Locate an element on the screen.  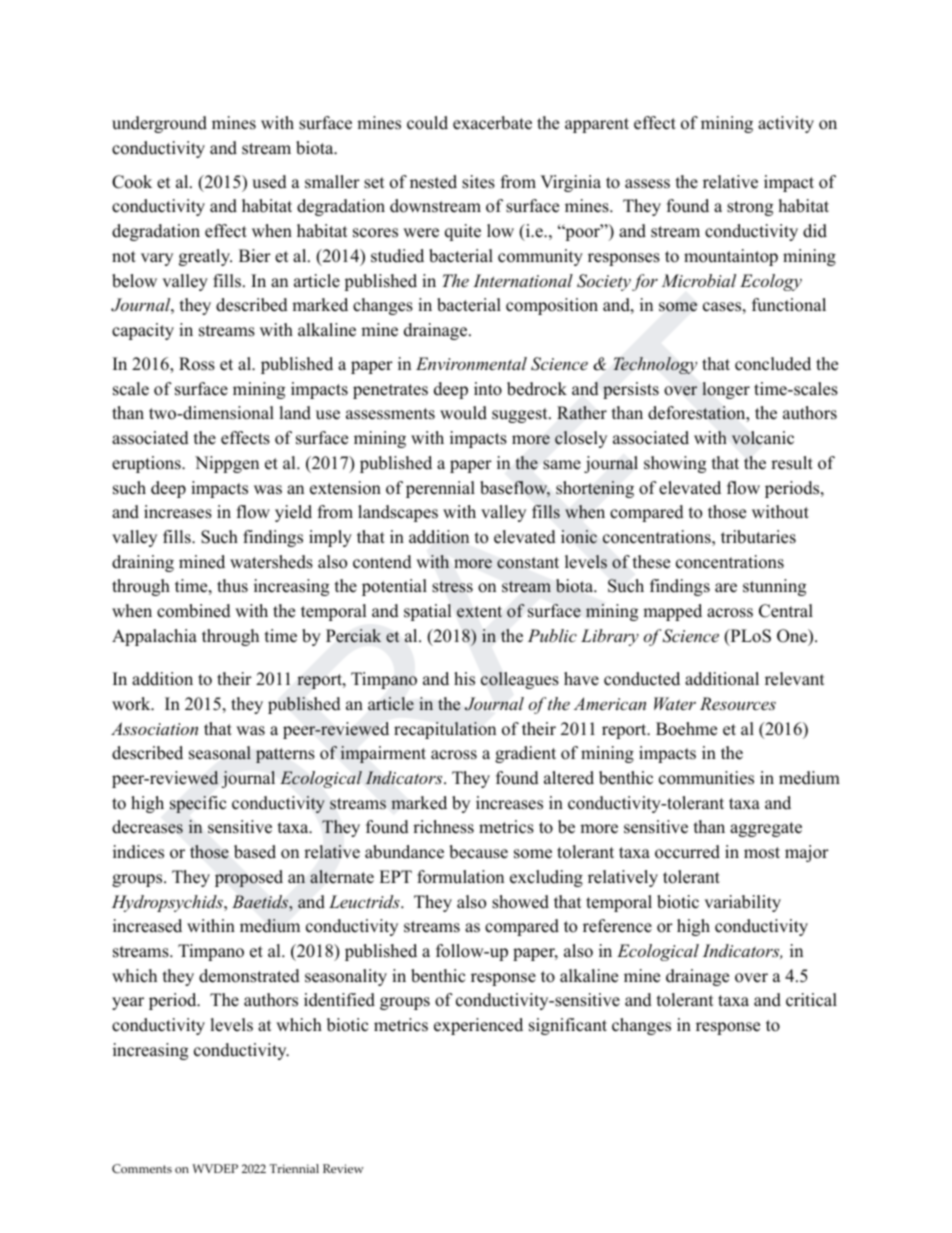
stress is located at coordinates (452, 587).
